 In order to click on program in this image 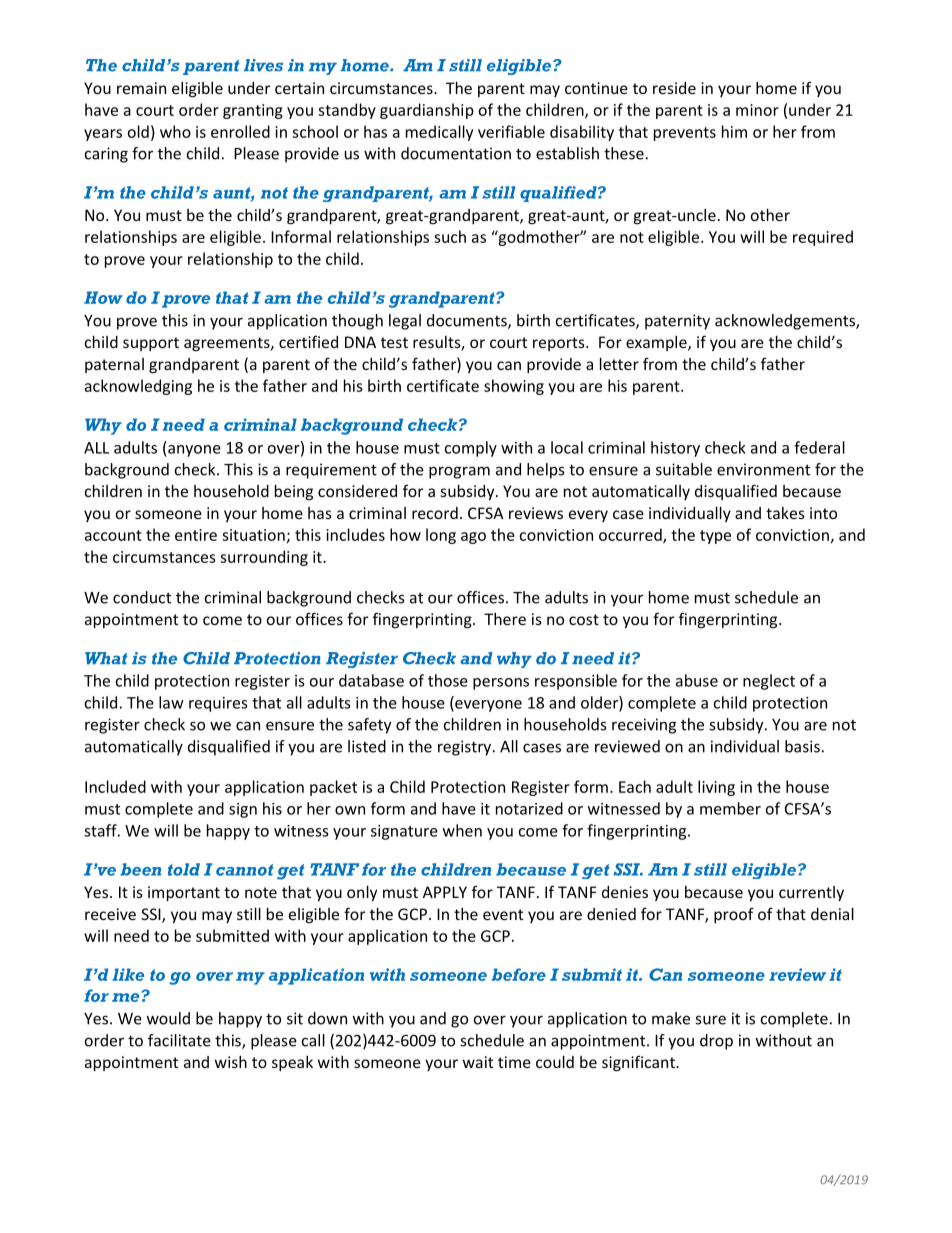, I will do `click(459, 472)`.
